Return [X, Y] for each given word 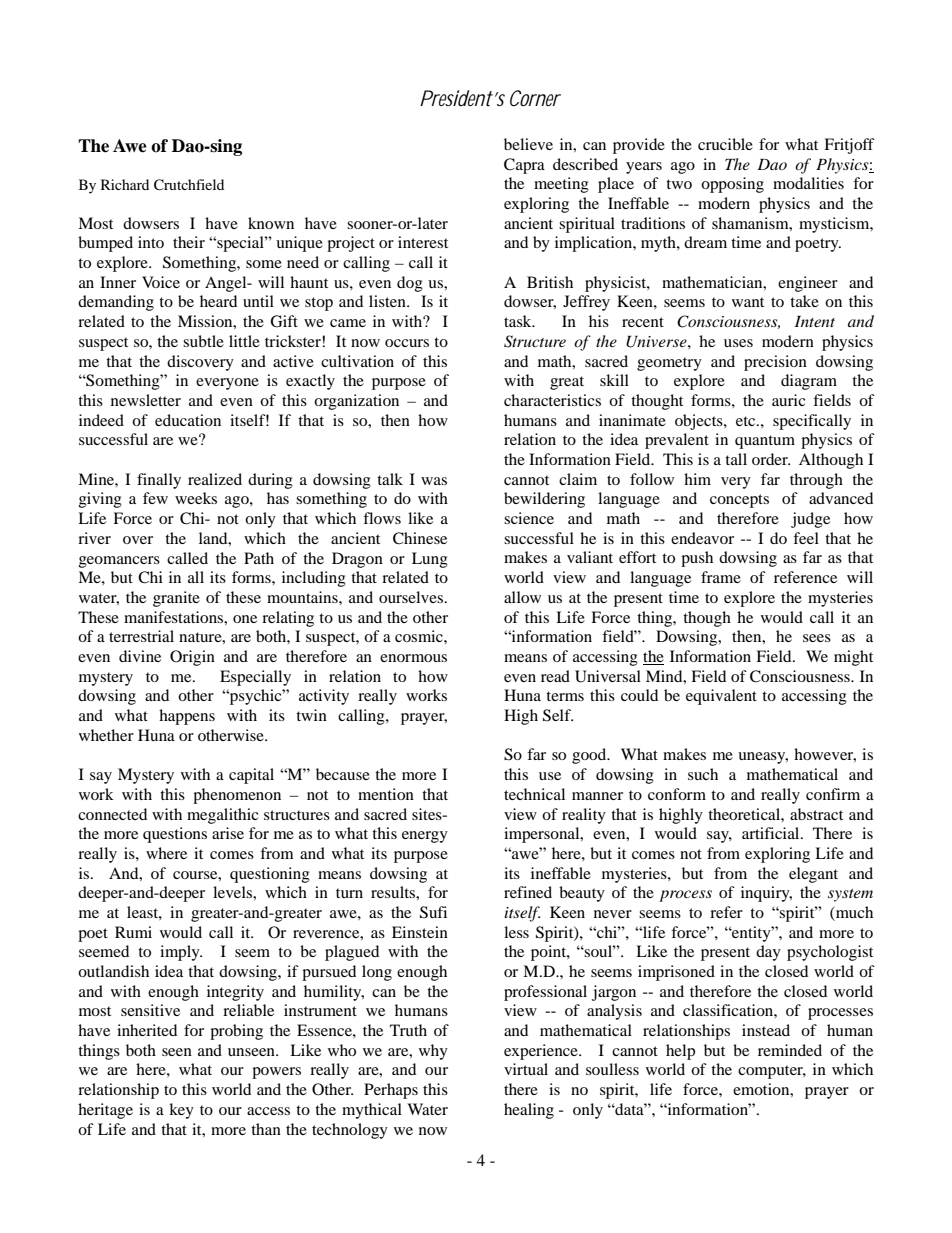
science [529, 518]
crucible [725, 144]
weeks [196, 498]
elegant [813, 875]
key [181, 1111]
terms [565, 696]
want [748, 302]
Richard [125, 184]
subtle [203, 341]
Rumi [133, 932]
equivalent [721, 697]
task [519, 321]
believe [528, 144]
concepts [739, 501]
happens [187, 717]
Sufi [433, 912]
